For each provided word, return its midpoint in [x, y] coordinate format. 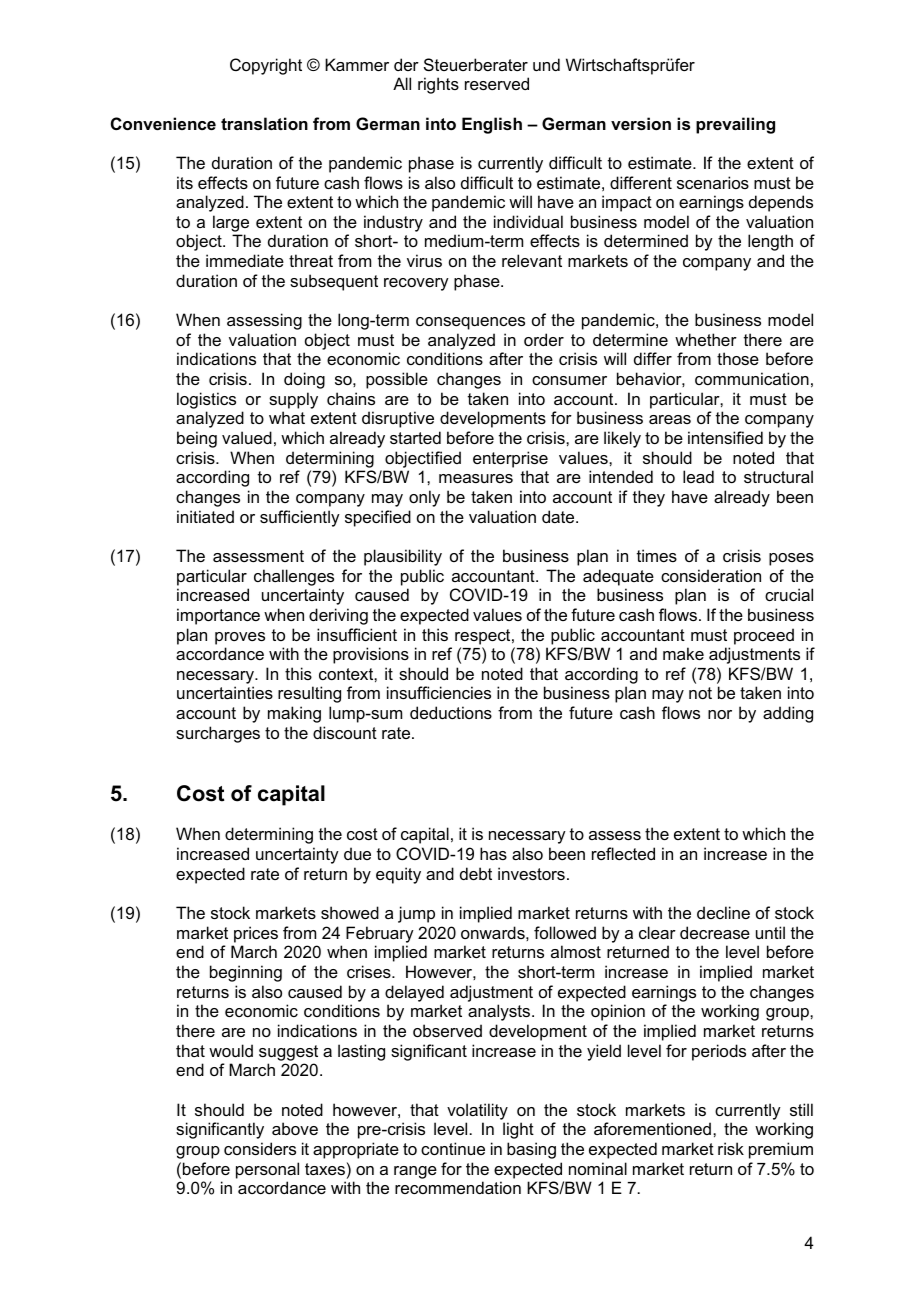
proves [240, 638]
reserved [497, 83]
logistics [206, 400]
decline [723, 912]
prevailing [735, 125]
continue [453, 1148]
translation [264, 123]
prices [256, 934]
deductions [451, 712]
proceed [764, 636]
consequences [470, 323]
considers [260, 1148]
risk [731, 1148]
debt [476, 873]
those [738, 358]
